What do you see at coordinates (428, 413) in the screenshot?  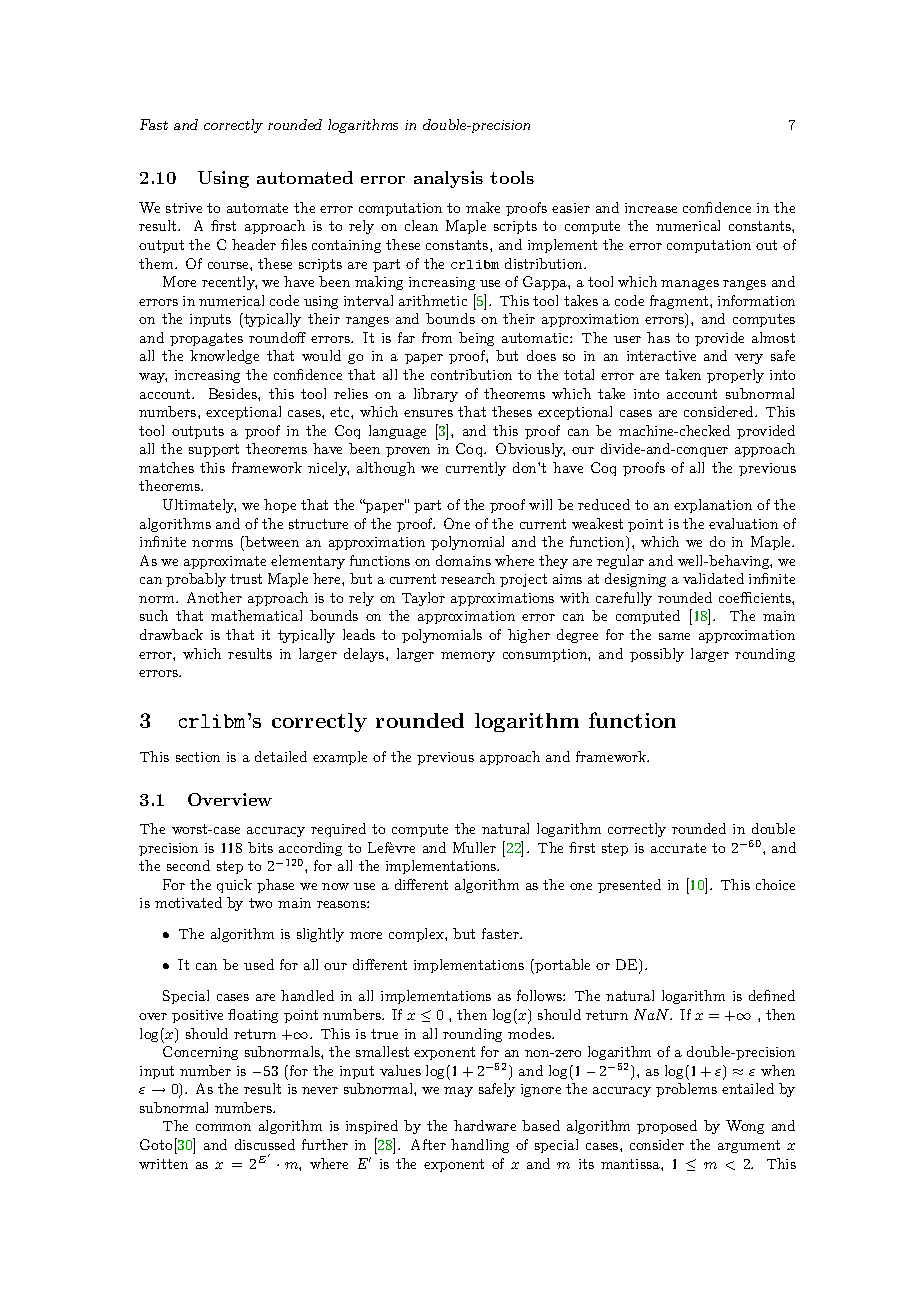 I see `ensures` at bounding box center [428, 413].
